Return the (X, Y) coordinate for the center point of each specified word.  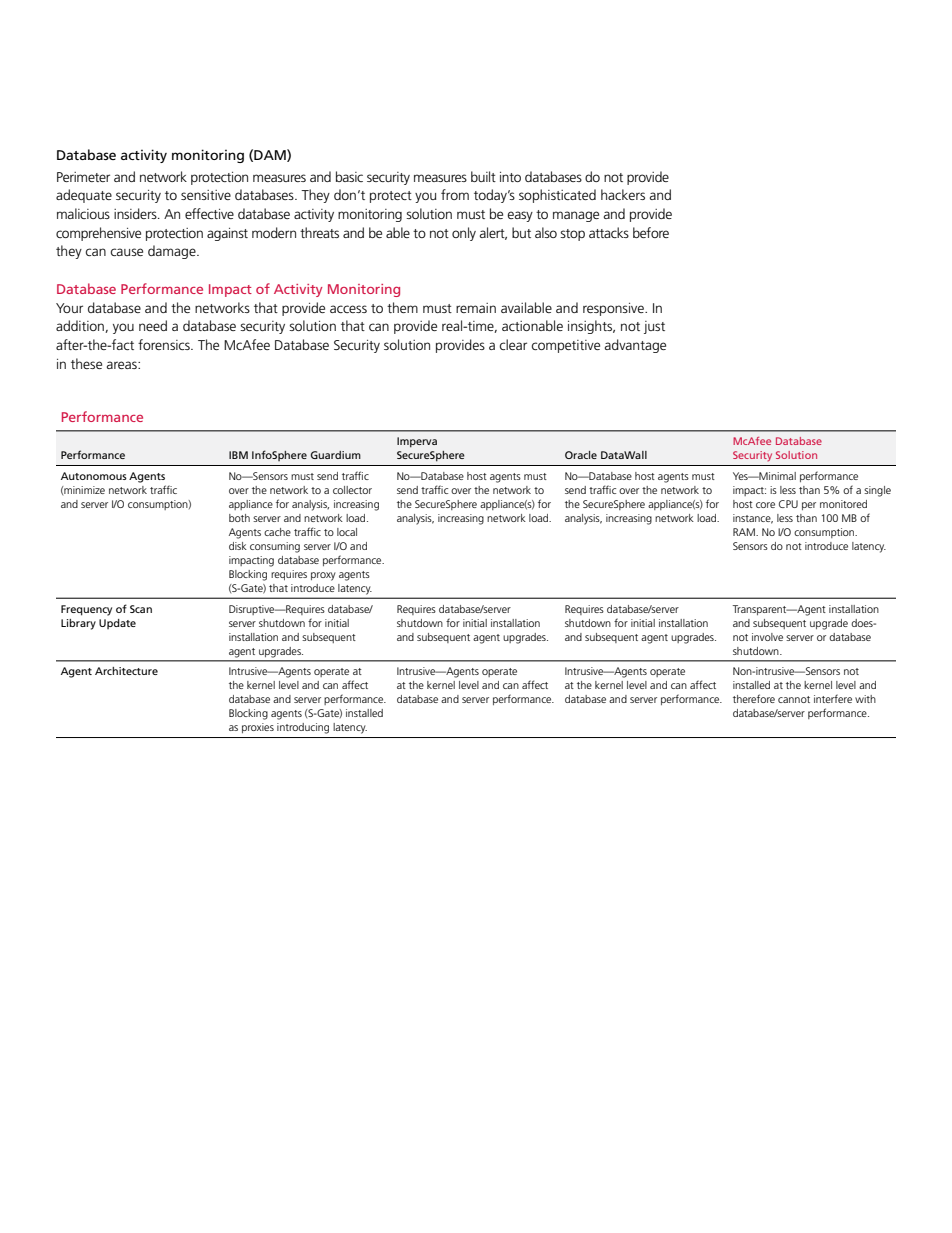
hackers (623, 194)
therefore (754, 698)
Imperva (417, 442)
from (455, 194)
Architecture (126, 671)
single (877, 491)
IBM (238, 455)
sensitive (206, 195)
